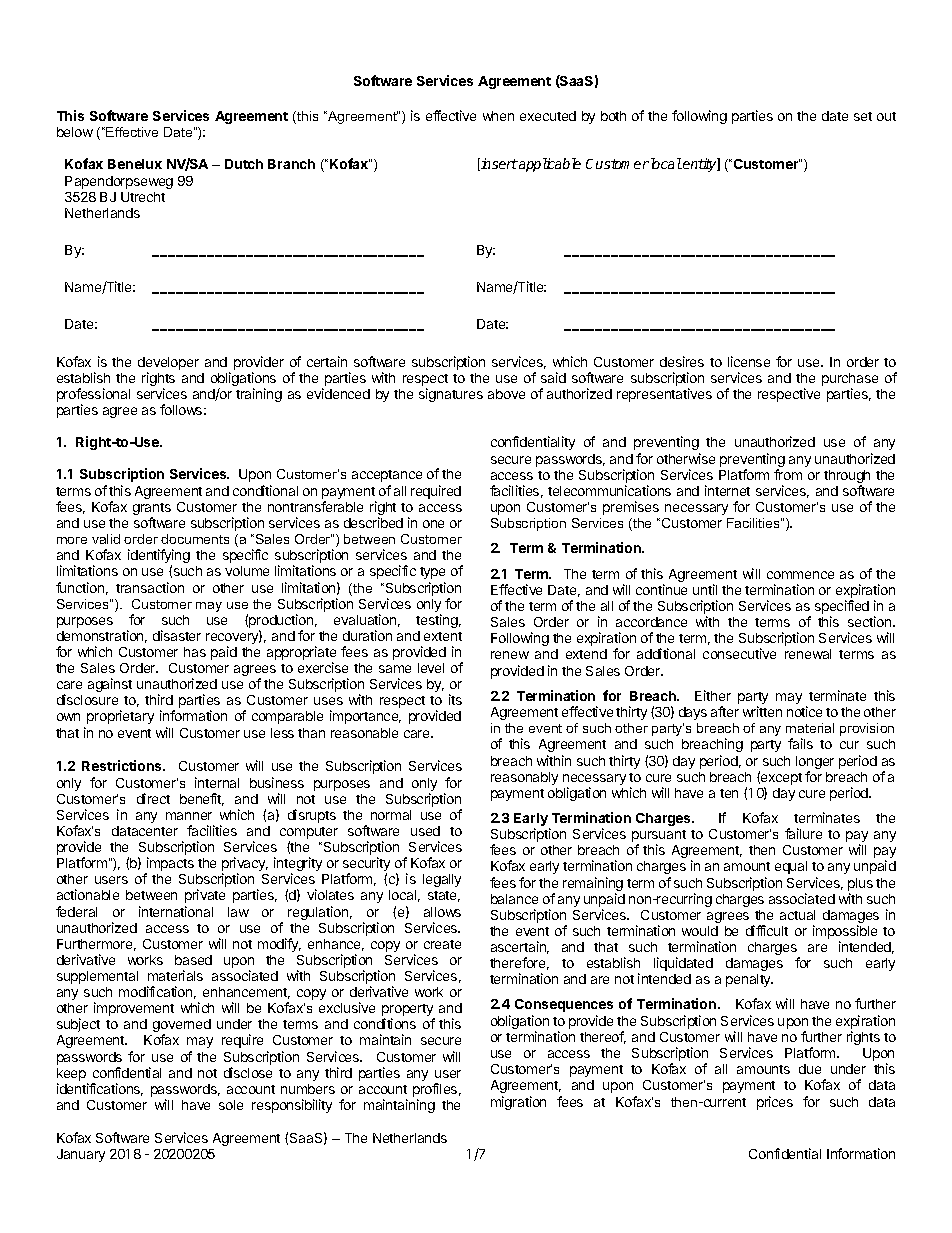  What do you see at coordinates (443, 636) in the screenshot?
I see `extent` at bounding box center [443, 636].
